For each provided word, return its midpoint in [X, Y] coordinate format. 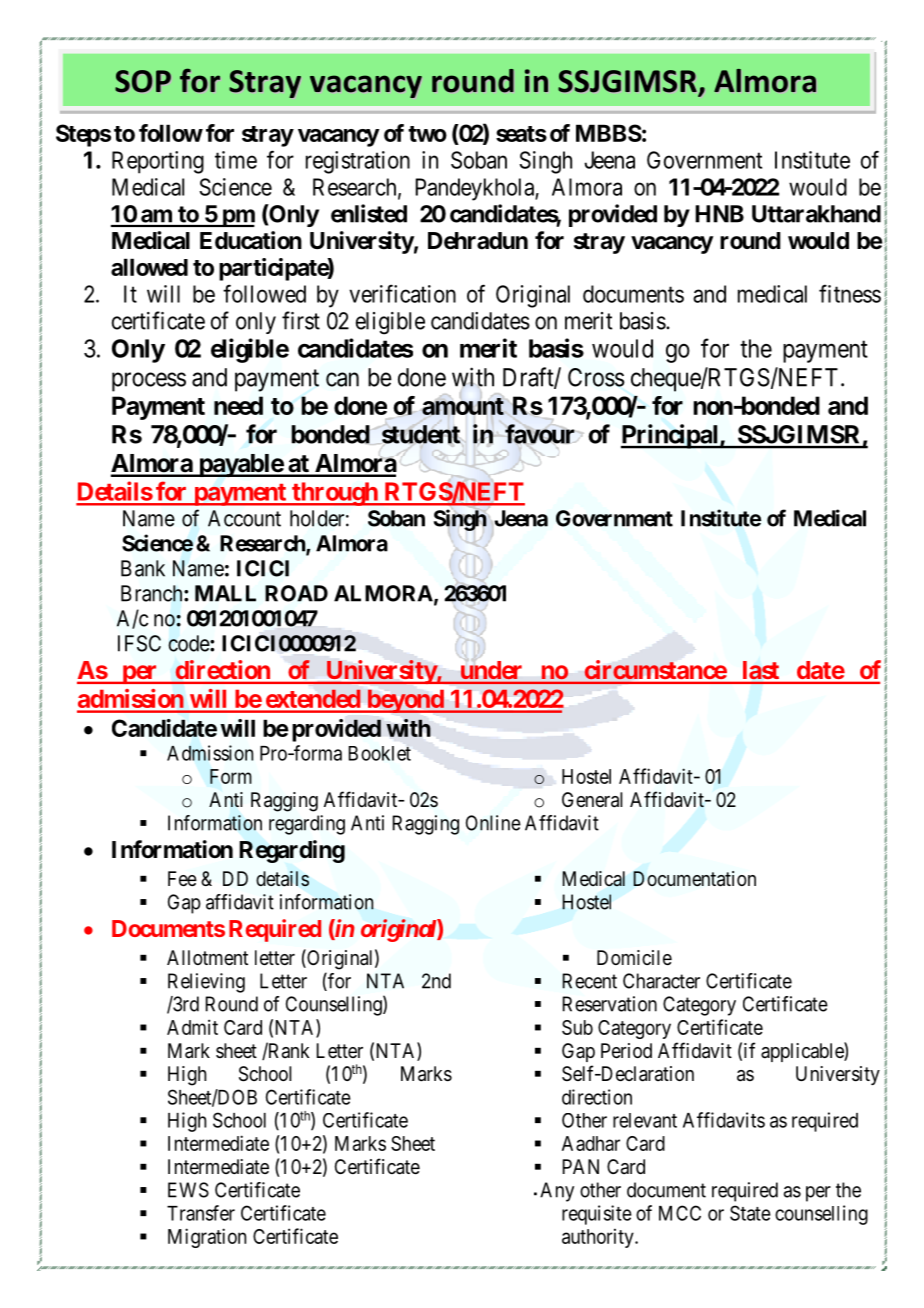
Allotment [207, 957]
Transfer [201, 1213]
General [592, 800]
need [238, 405]
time [236, 160]
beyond [405, 701]
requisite [597, 1215]
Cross [596, 377]
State [750, 1213]
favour [540, 434]
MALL [225, 593]
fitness [850, 294]
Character [661, 981]
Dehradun [478, 241]
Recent [589, 981]
